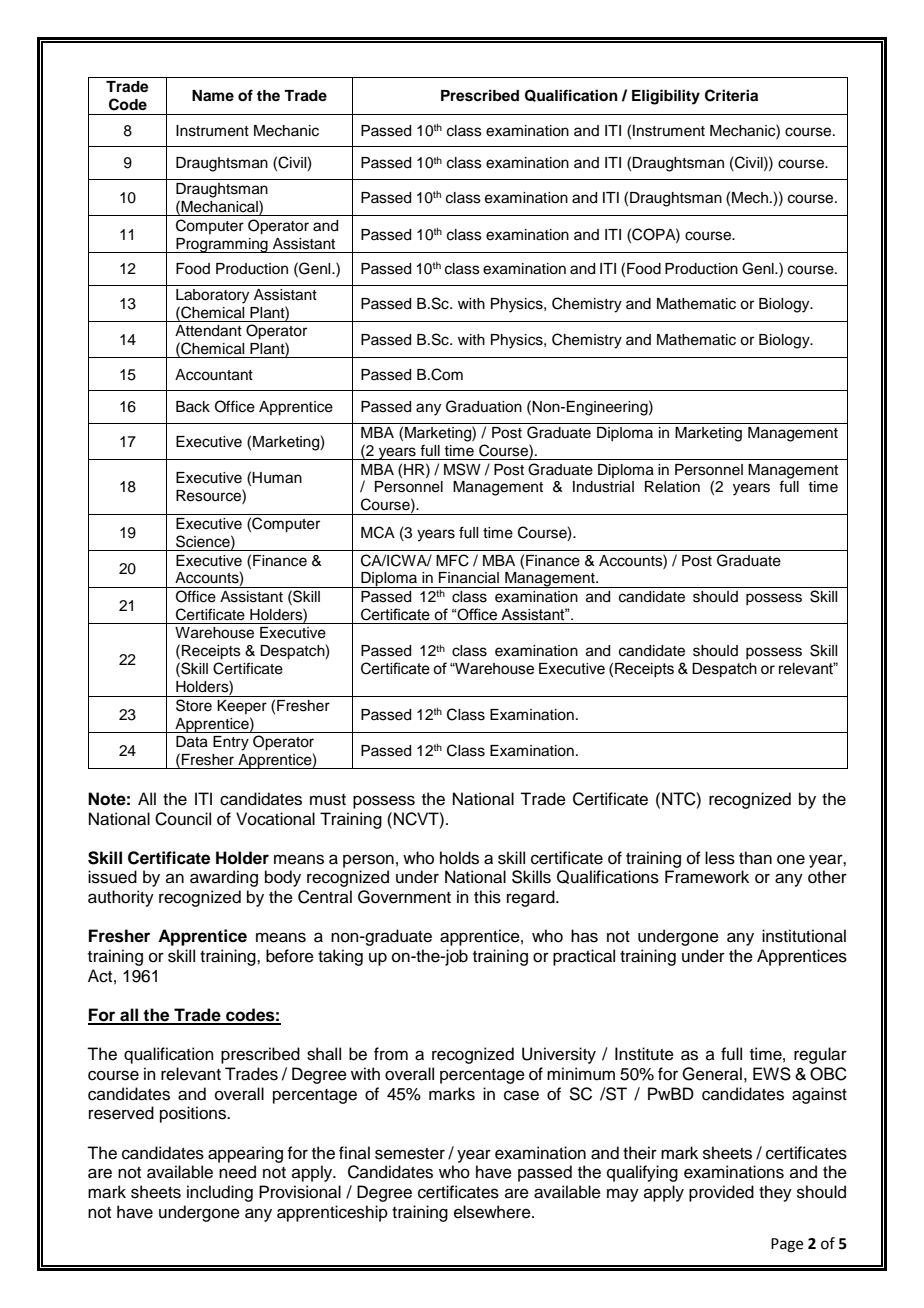  I want to click on elsewhere, so click(493, 1212).
